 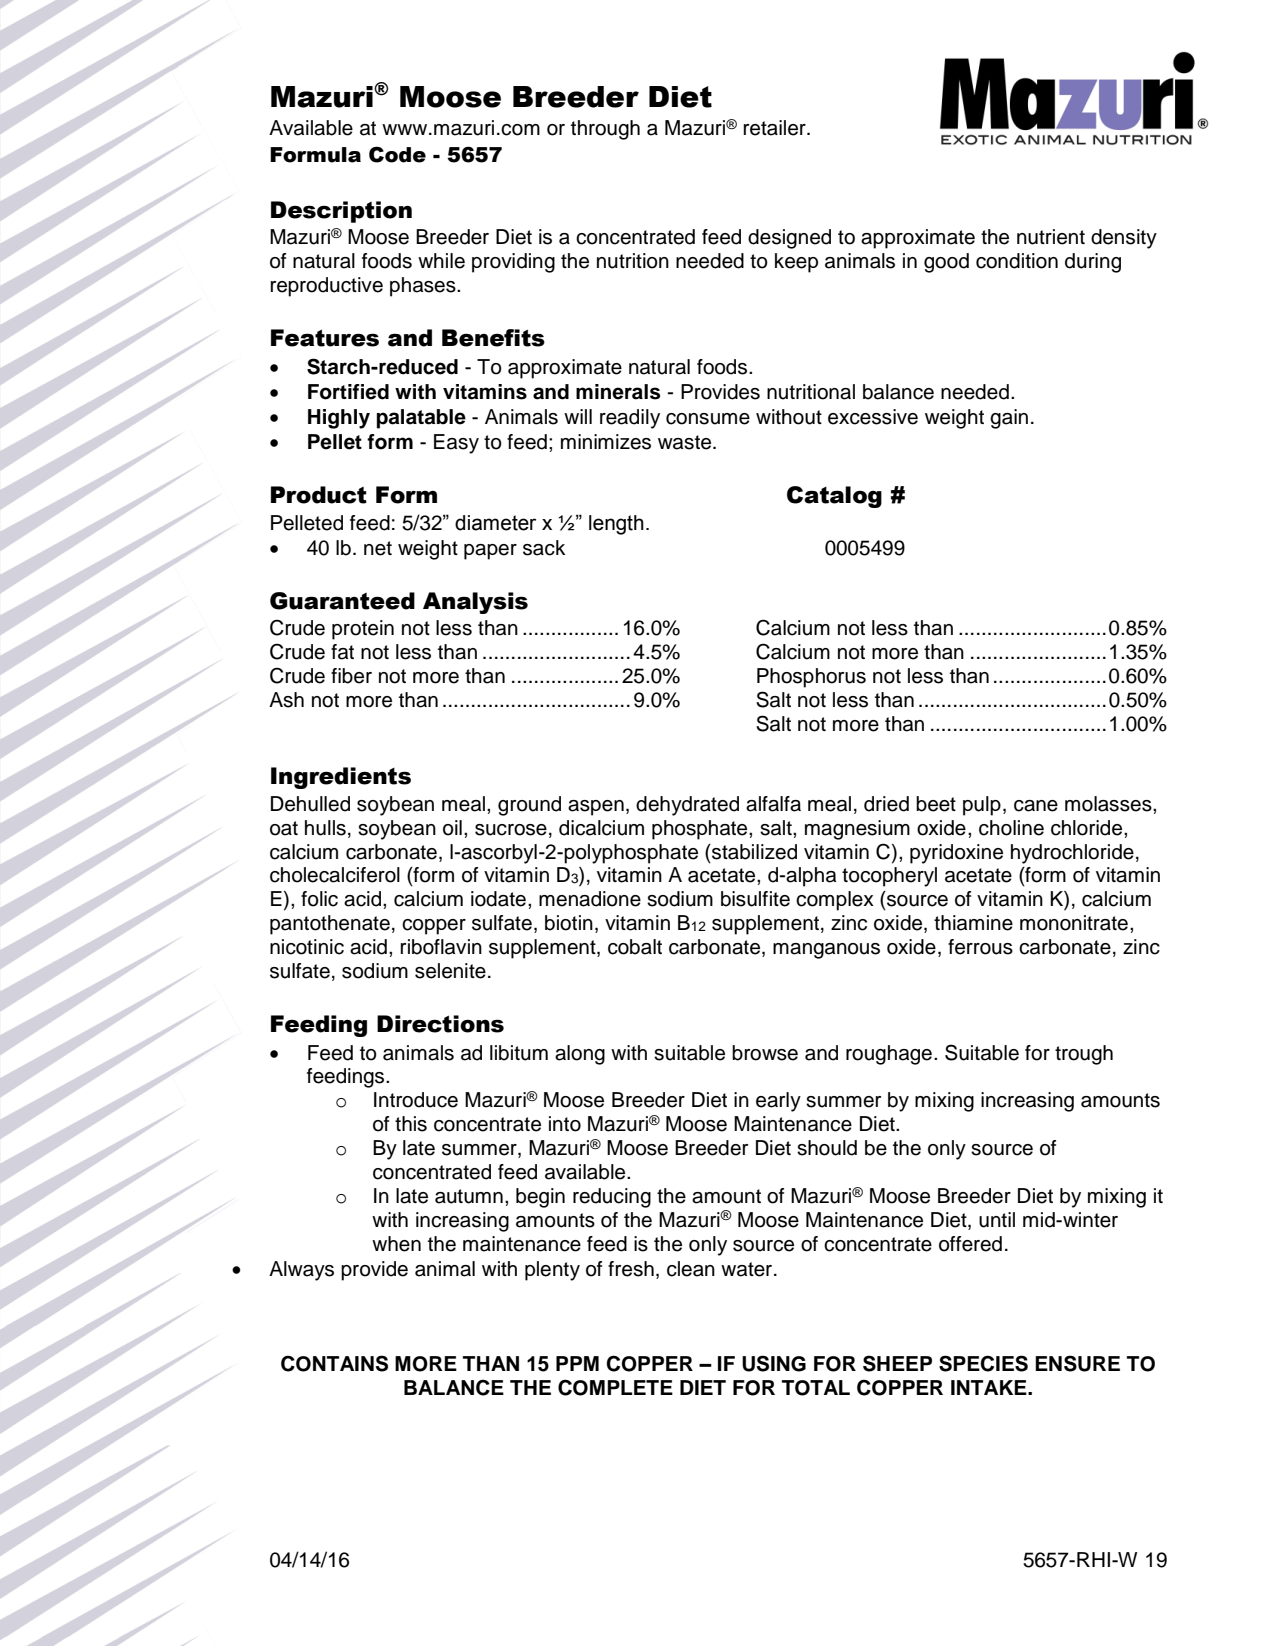 What do you see at coordinates (708, 419) in the screenshot?
I see `consume` at bounding box center [708, 419].
